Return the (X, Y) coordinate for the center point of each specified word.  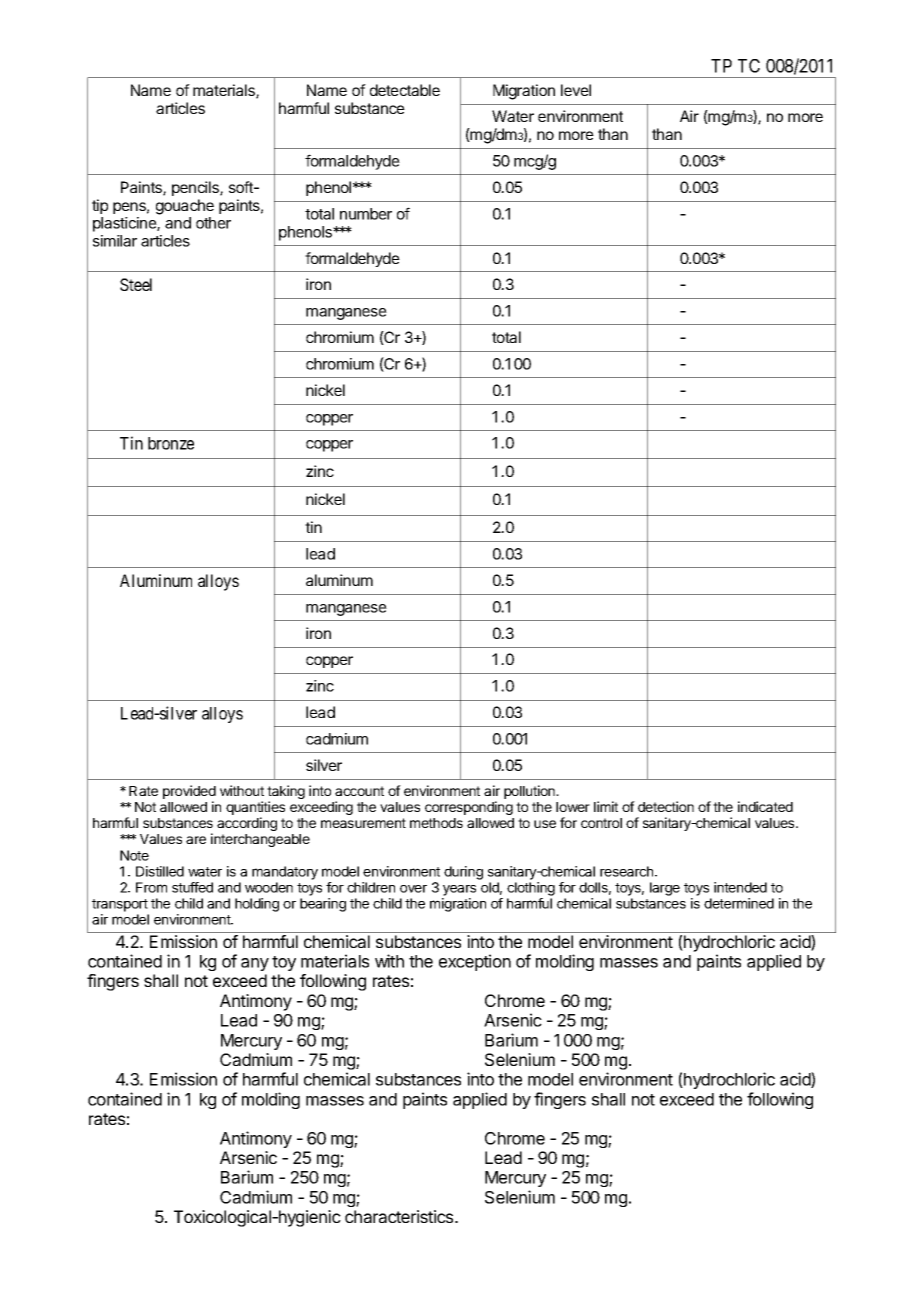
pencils (196, 188)
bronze (171, 443)
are (196, 840)
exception (475, 962)
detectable (405, 90)
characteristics (400, 1216)
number (366, 214)
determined (739, 903)
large (665, 889)
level (576, 90)
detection (666, 806)
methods (436, 823)
